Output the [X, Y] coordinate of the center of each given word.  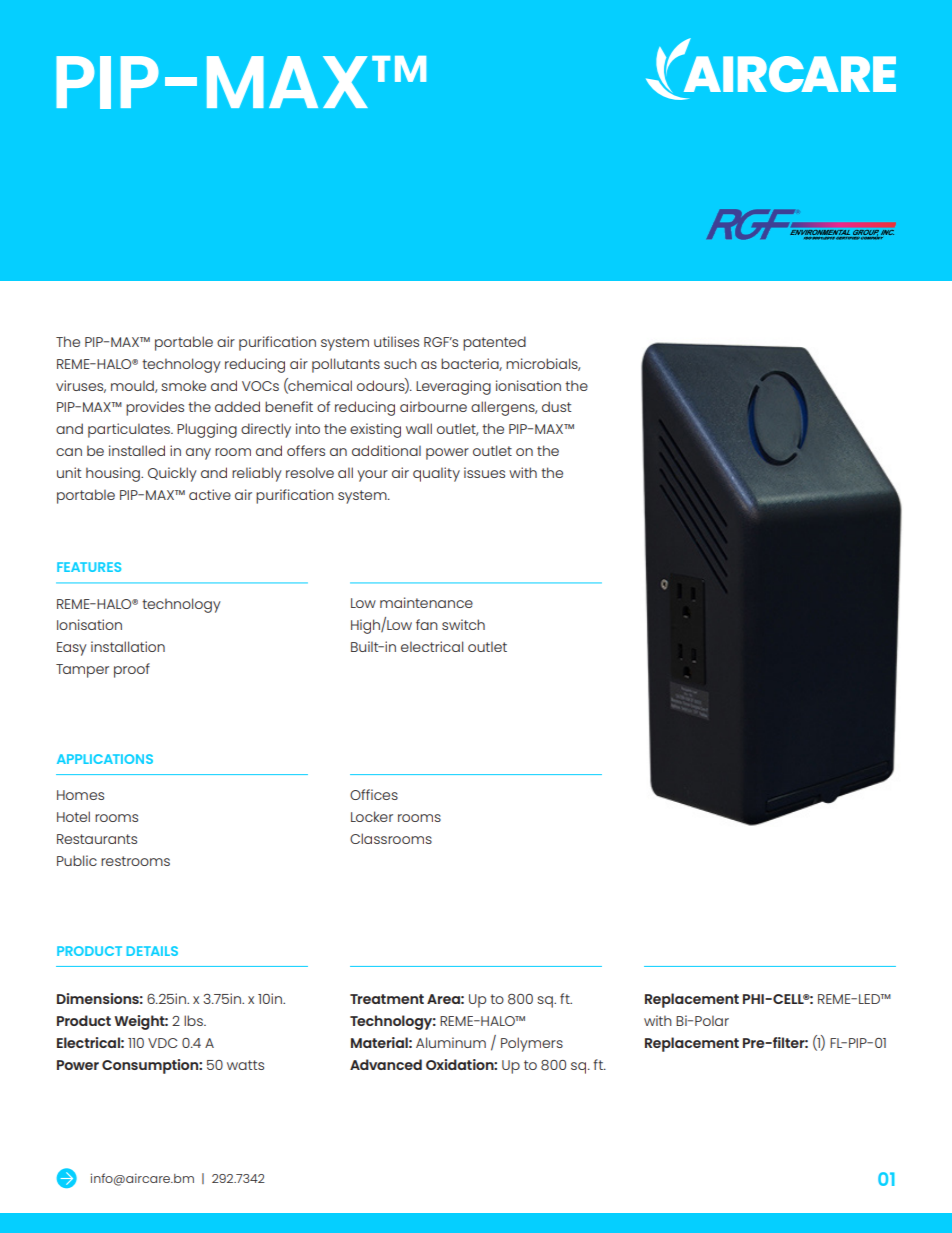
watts [245, 1065]
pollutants [346, 365]
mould [133, 386]
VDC [162, 1043]
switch [463, 624]
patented [494, 343]
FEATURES [89, 567]
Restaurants [97, 839]
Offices [374, 794]
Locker [372, 816]
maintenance [426, 602]
